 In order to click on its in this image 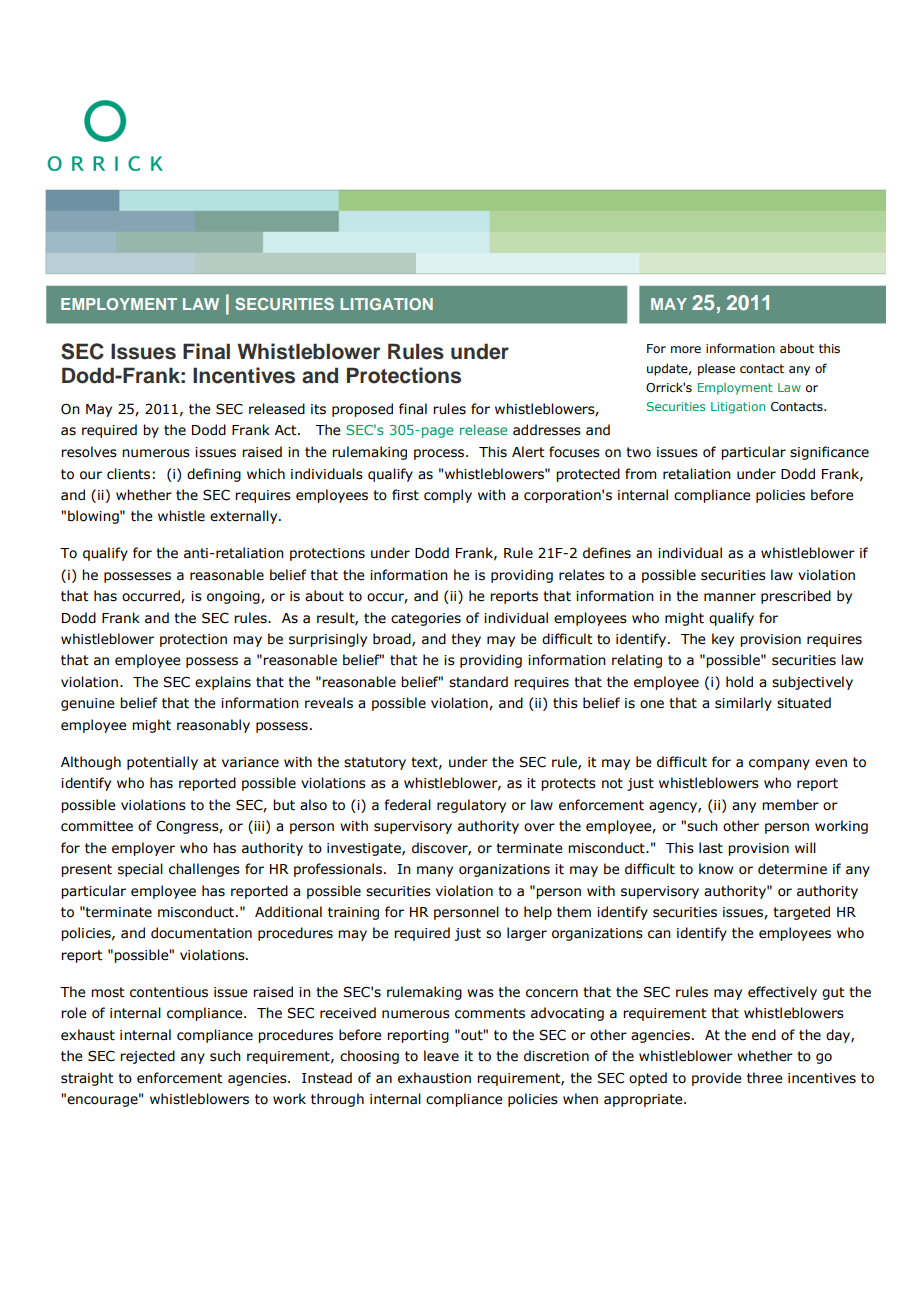, I will do `click(318, 409)`.
